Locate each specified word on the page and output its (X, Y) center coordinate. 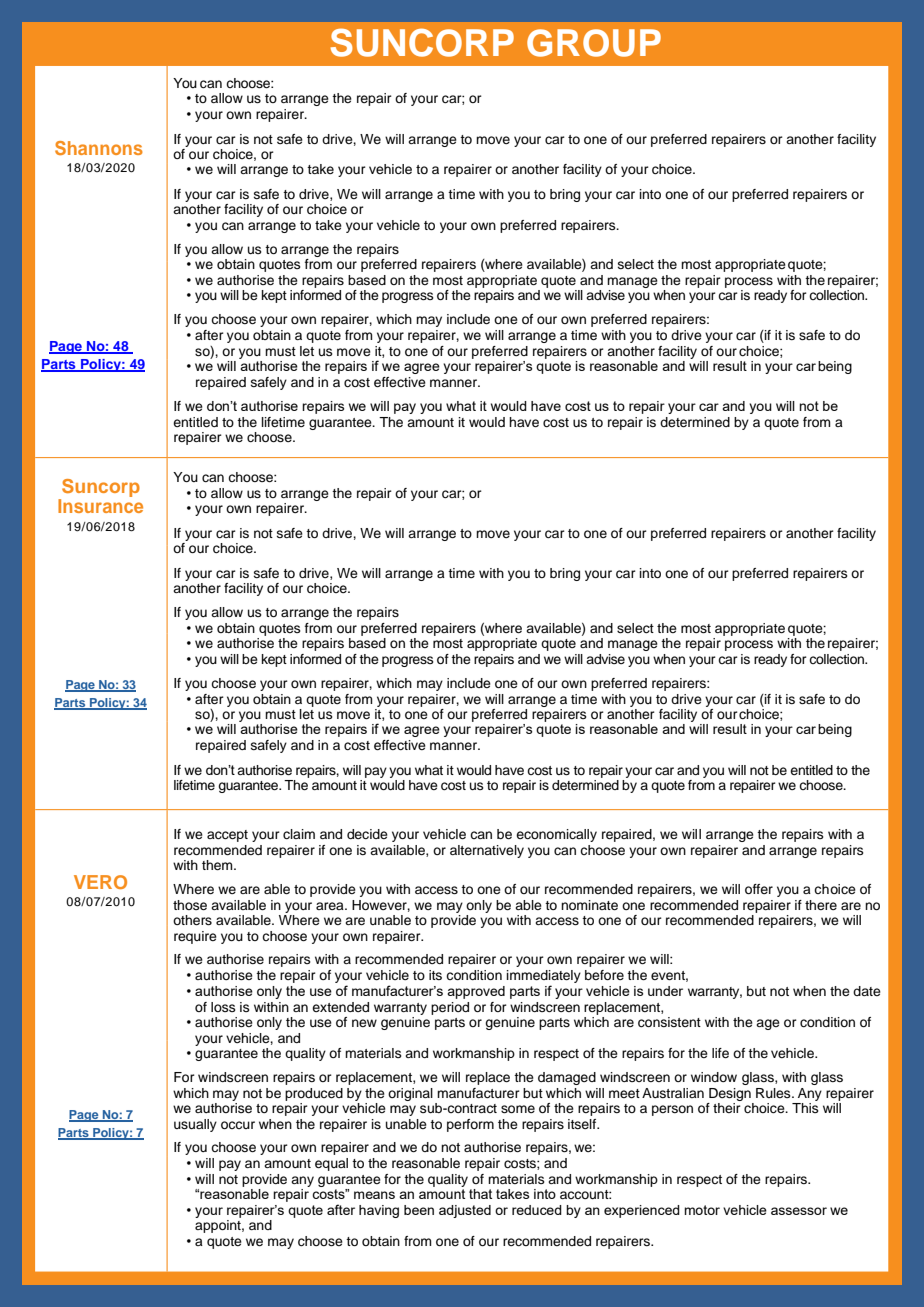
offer (759, 889)
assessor (799, 1211)
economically (556, 835)
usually (195, 1125)
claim (299, 834)
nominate (589, 905)
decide (367, 834)
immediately (544, 978)
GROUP (594, 43)
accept (227, 836)
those (190, 905)
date (867, 991)
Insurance (100, 506)
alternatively (487, 851)
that (480, 1194)
